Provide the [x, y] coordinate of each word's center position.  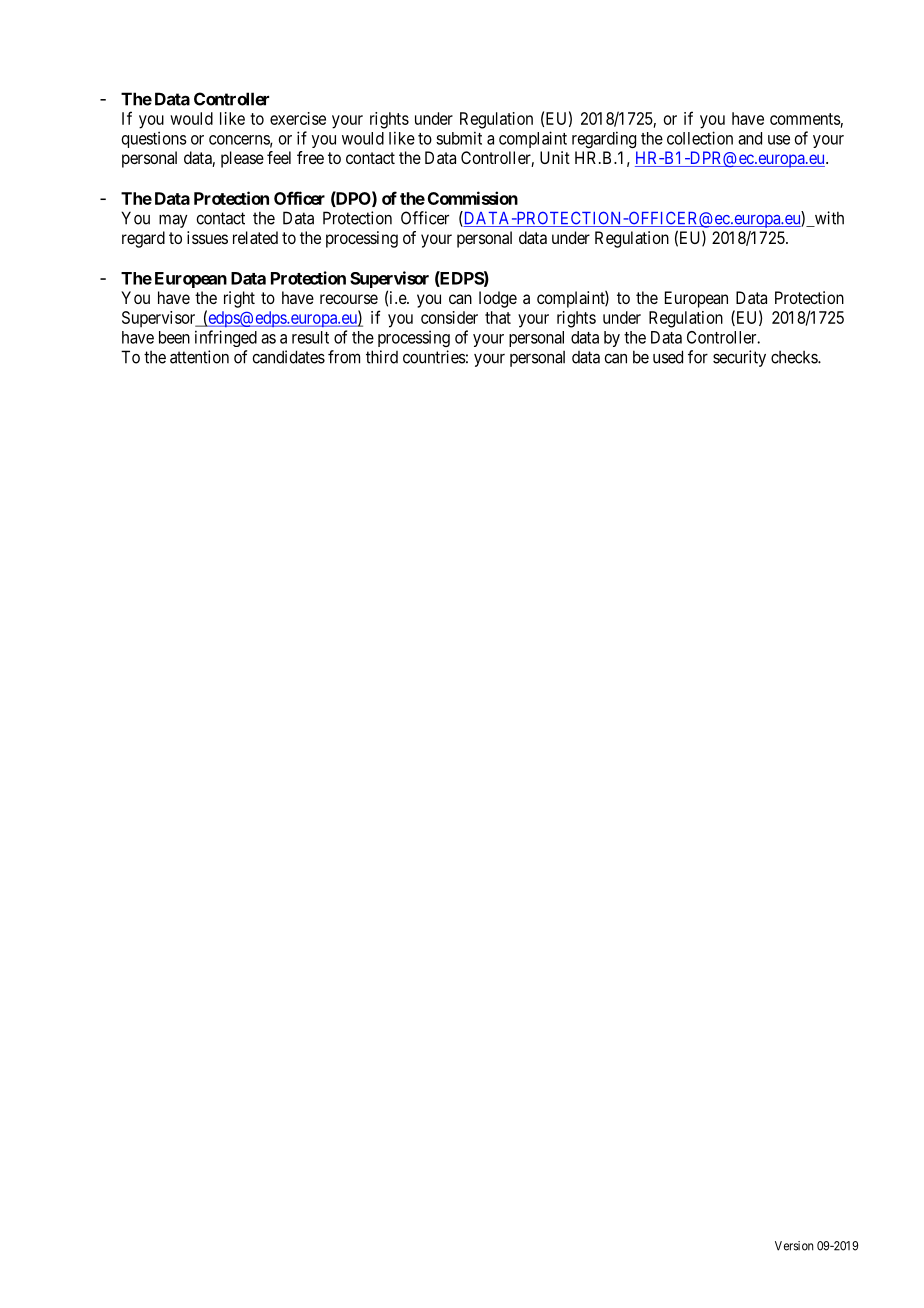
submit [459, 138]
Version [794, 1246]
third [382, 357]
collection [700, 138]
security [739, 358]
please [242, 159]
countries [434, 357]
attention [199, 357]
